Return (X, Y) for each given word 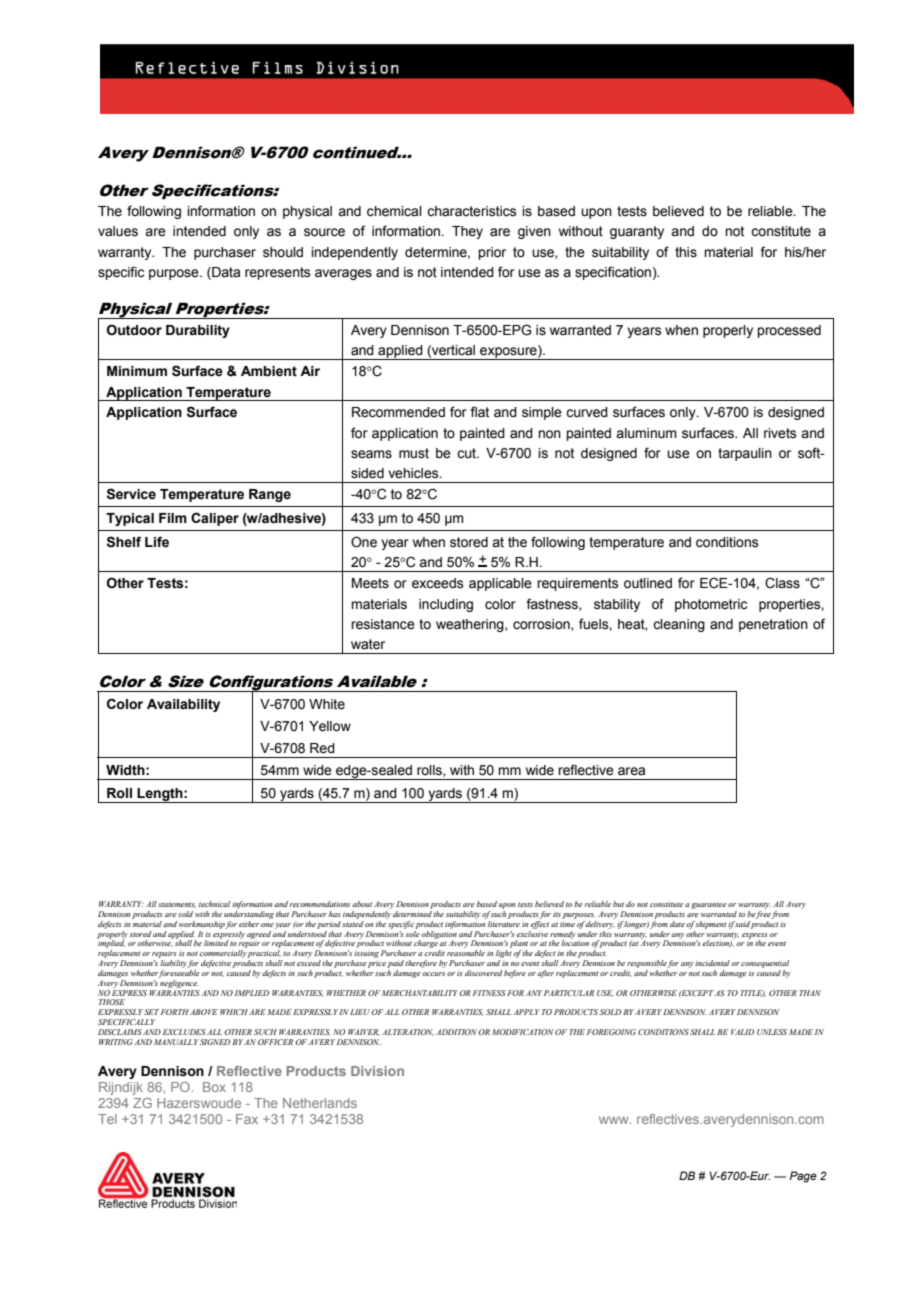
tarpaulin (745, 454)
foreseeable (179, 972)
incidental (712, 963)
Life (157, 542)
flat (479, 412)
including (446, 605)
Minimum (137, 371)
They (467, 232)
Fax (247, 1119)
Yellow (330, 726)
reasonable (466, 953)
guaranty (637, 232)
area (631, 771)
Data (225, 273)
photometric (711, 605)
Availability (183, 705)
